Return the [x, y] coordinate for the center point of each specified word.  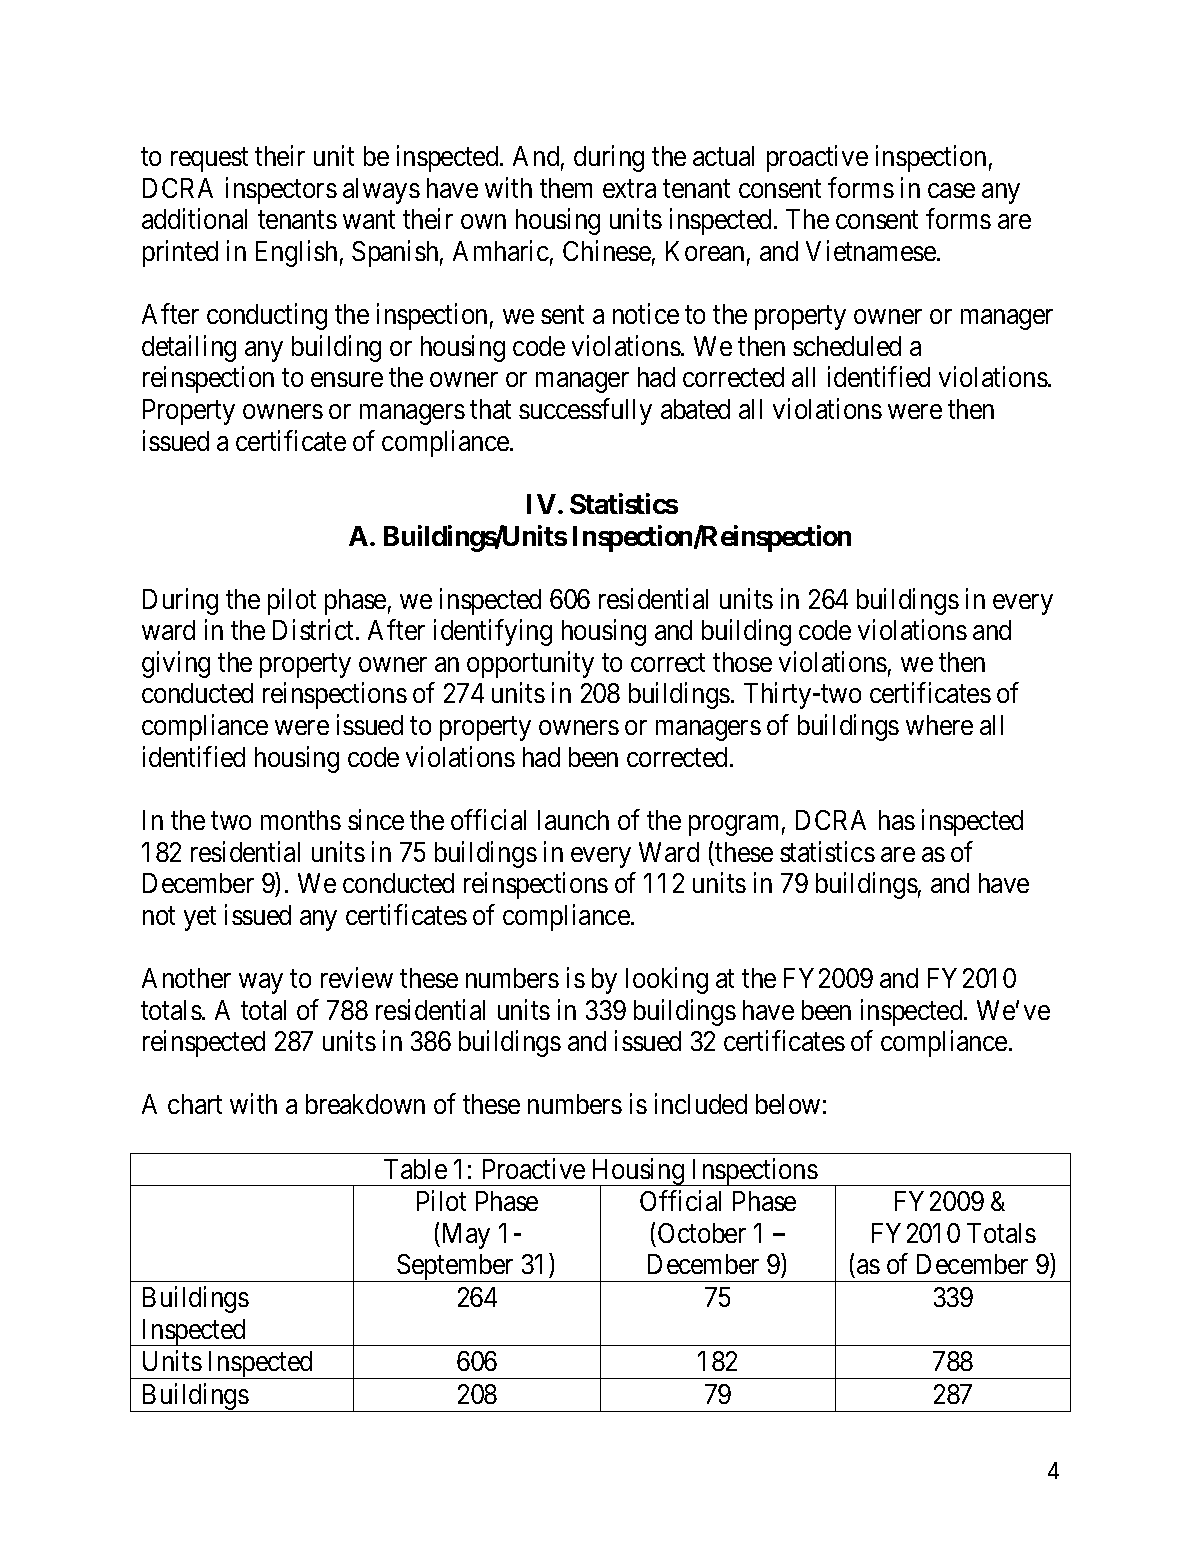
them [566, 188]
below [788, 1104]
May [464, 1236]
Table [415, 1169]
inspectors [281, 190]
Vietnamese [871, 250]
